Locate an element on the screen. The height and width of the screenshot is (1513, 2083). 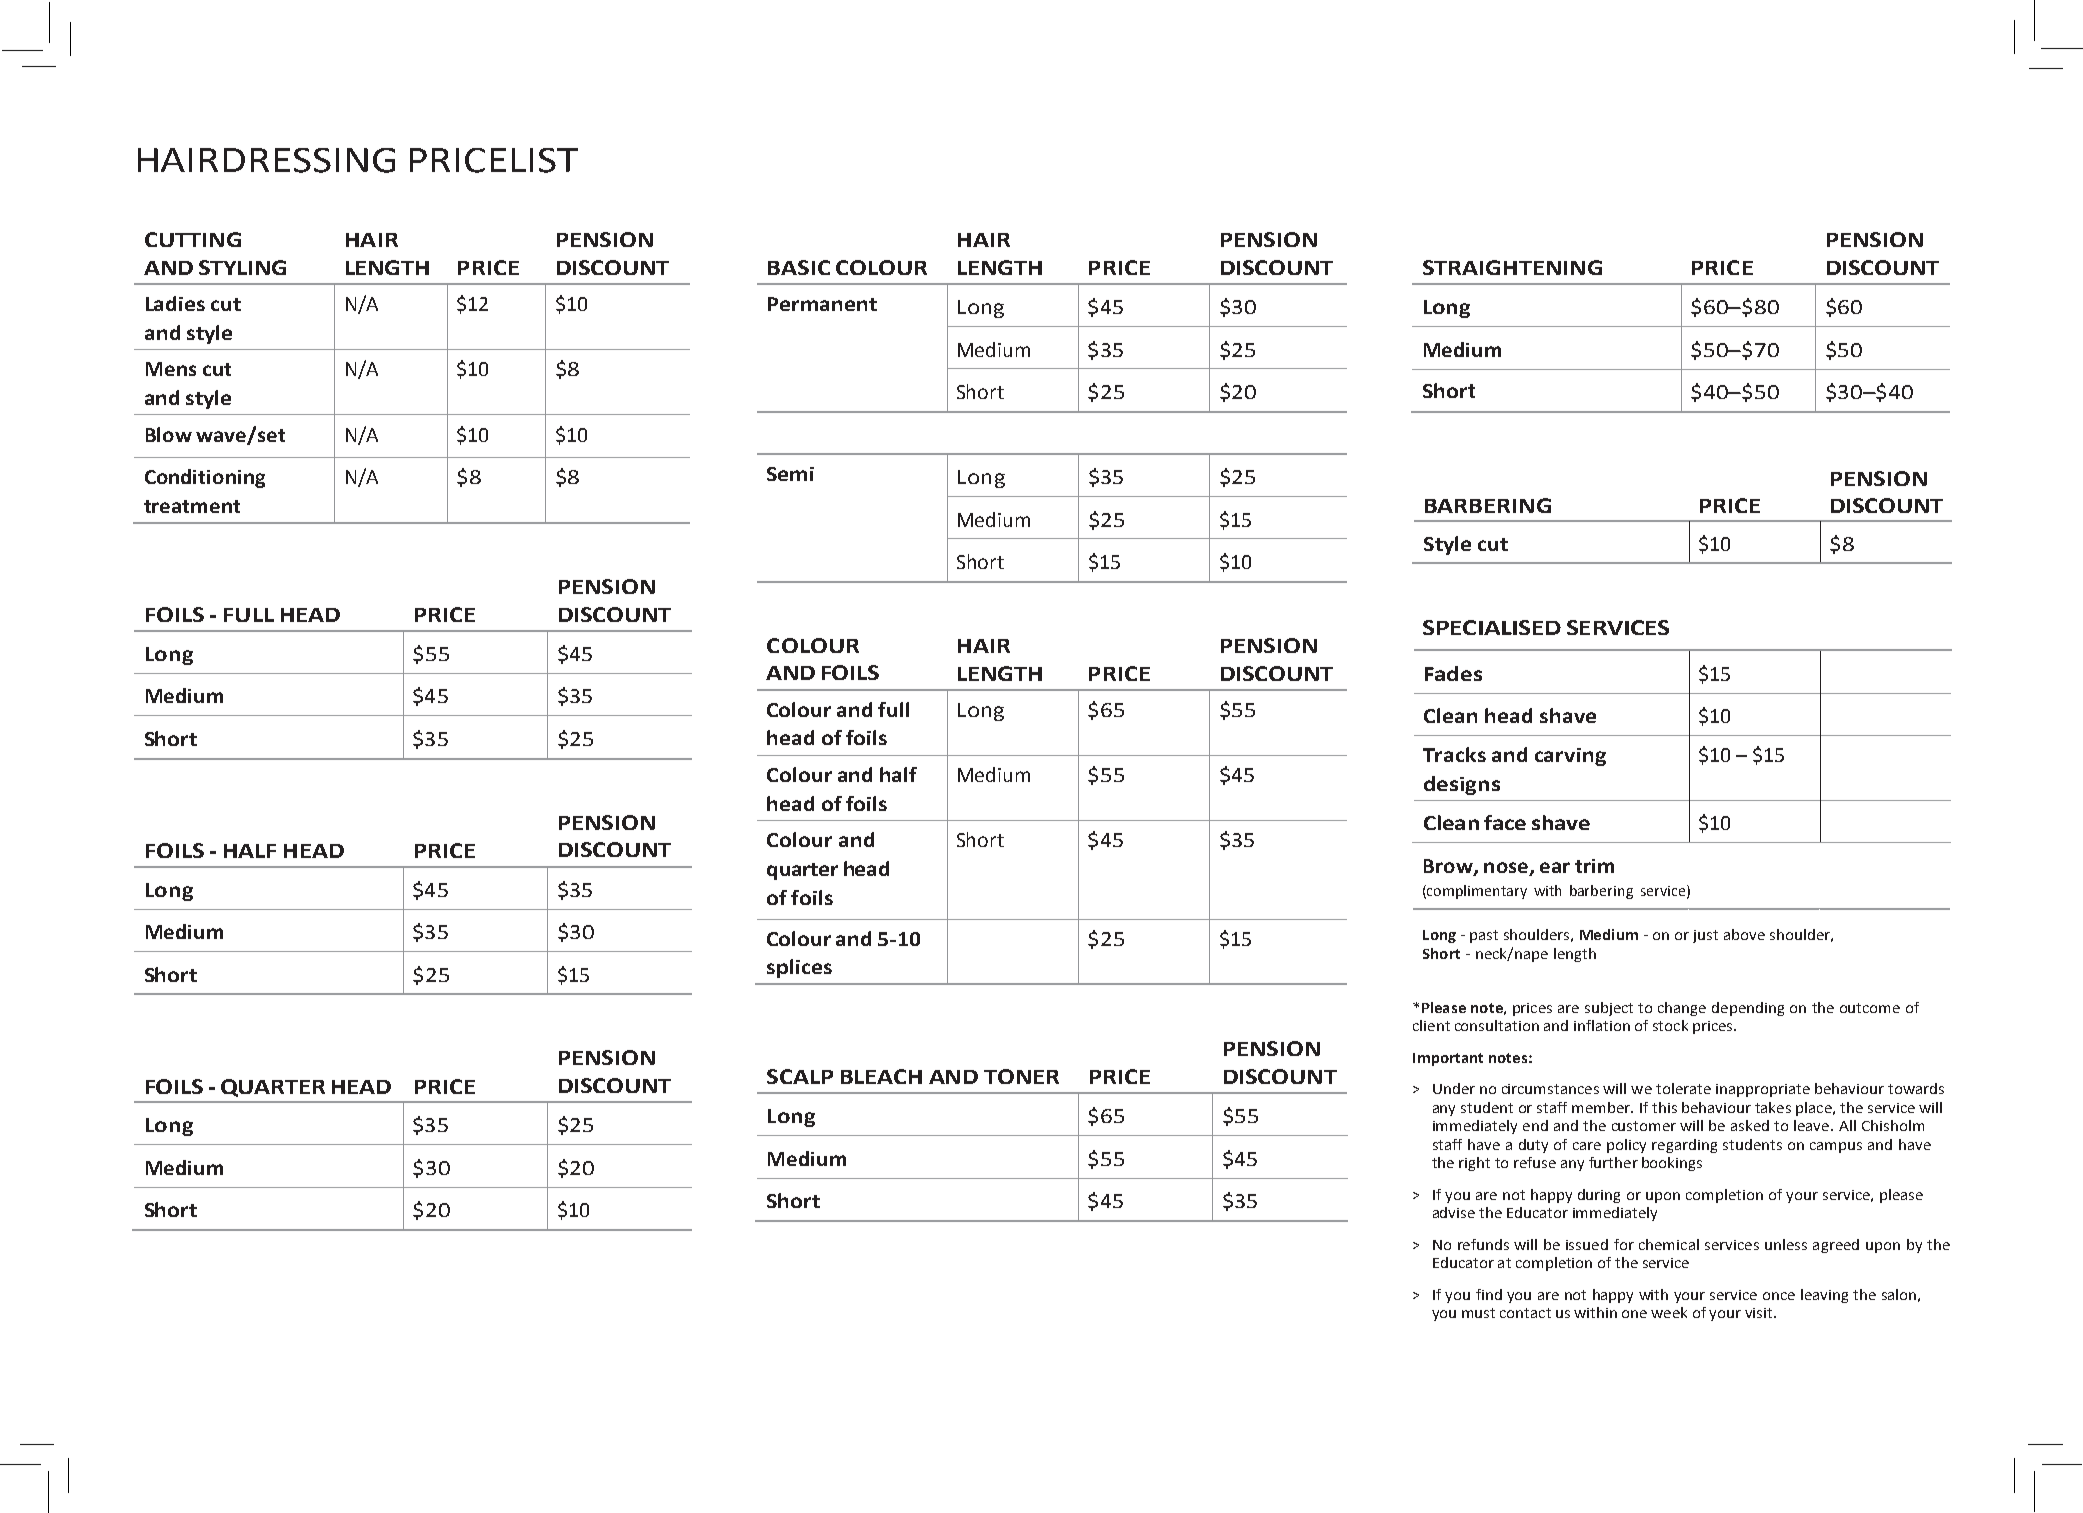
splices is located at coordinates (799, 968).
